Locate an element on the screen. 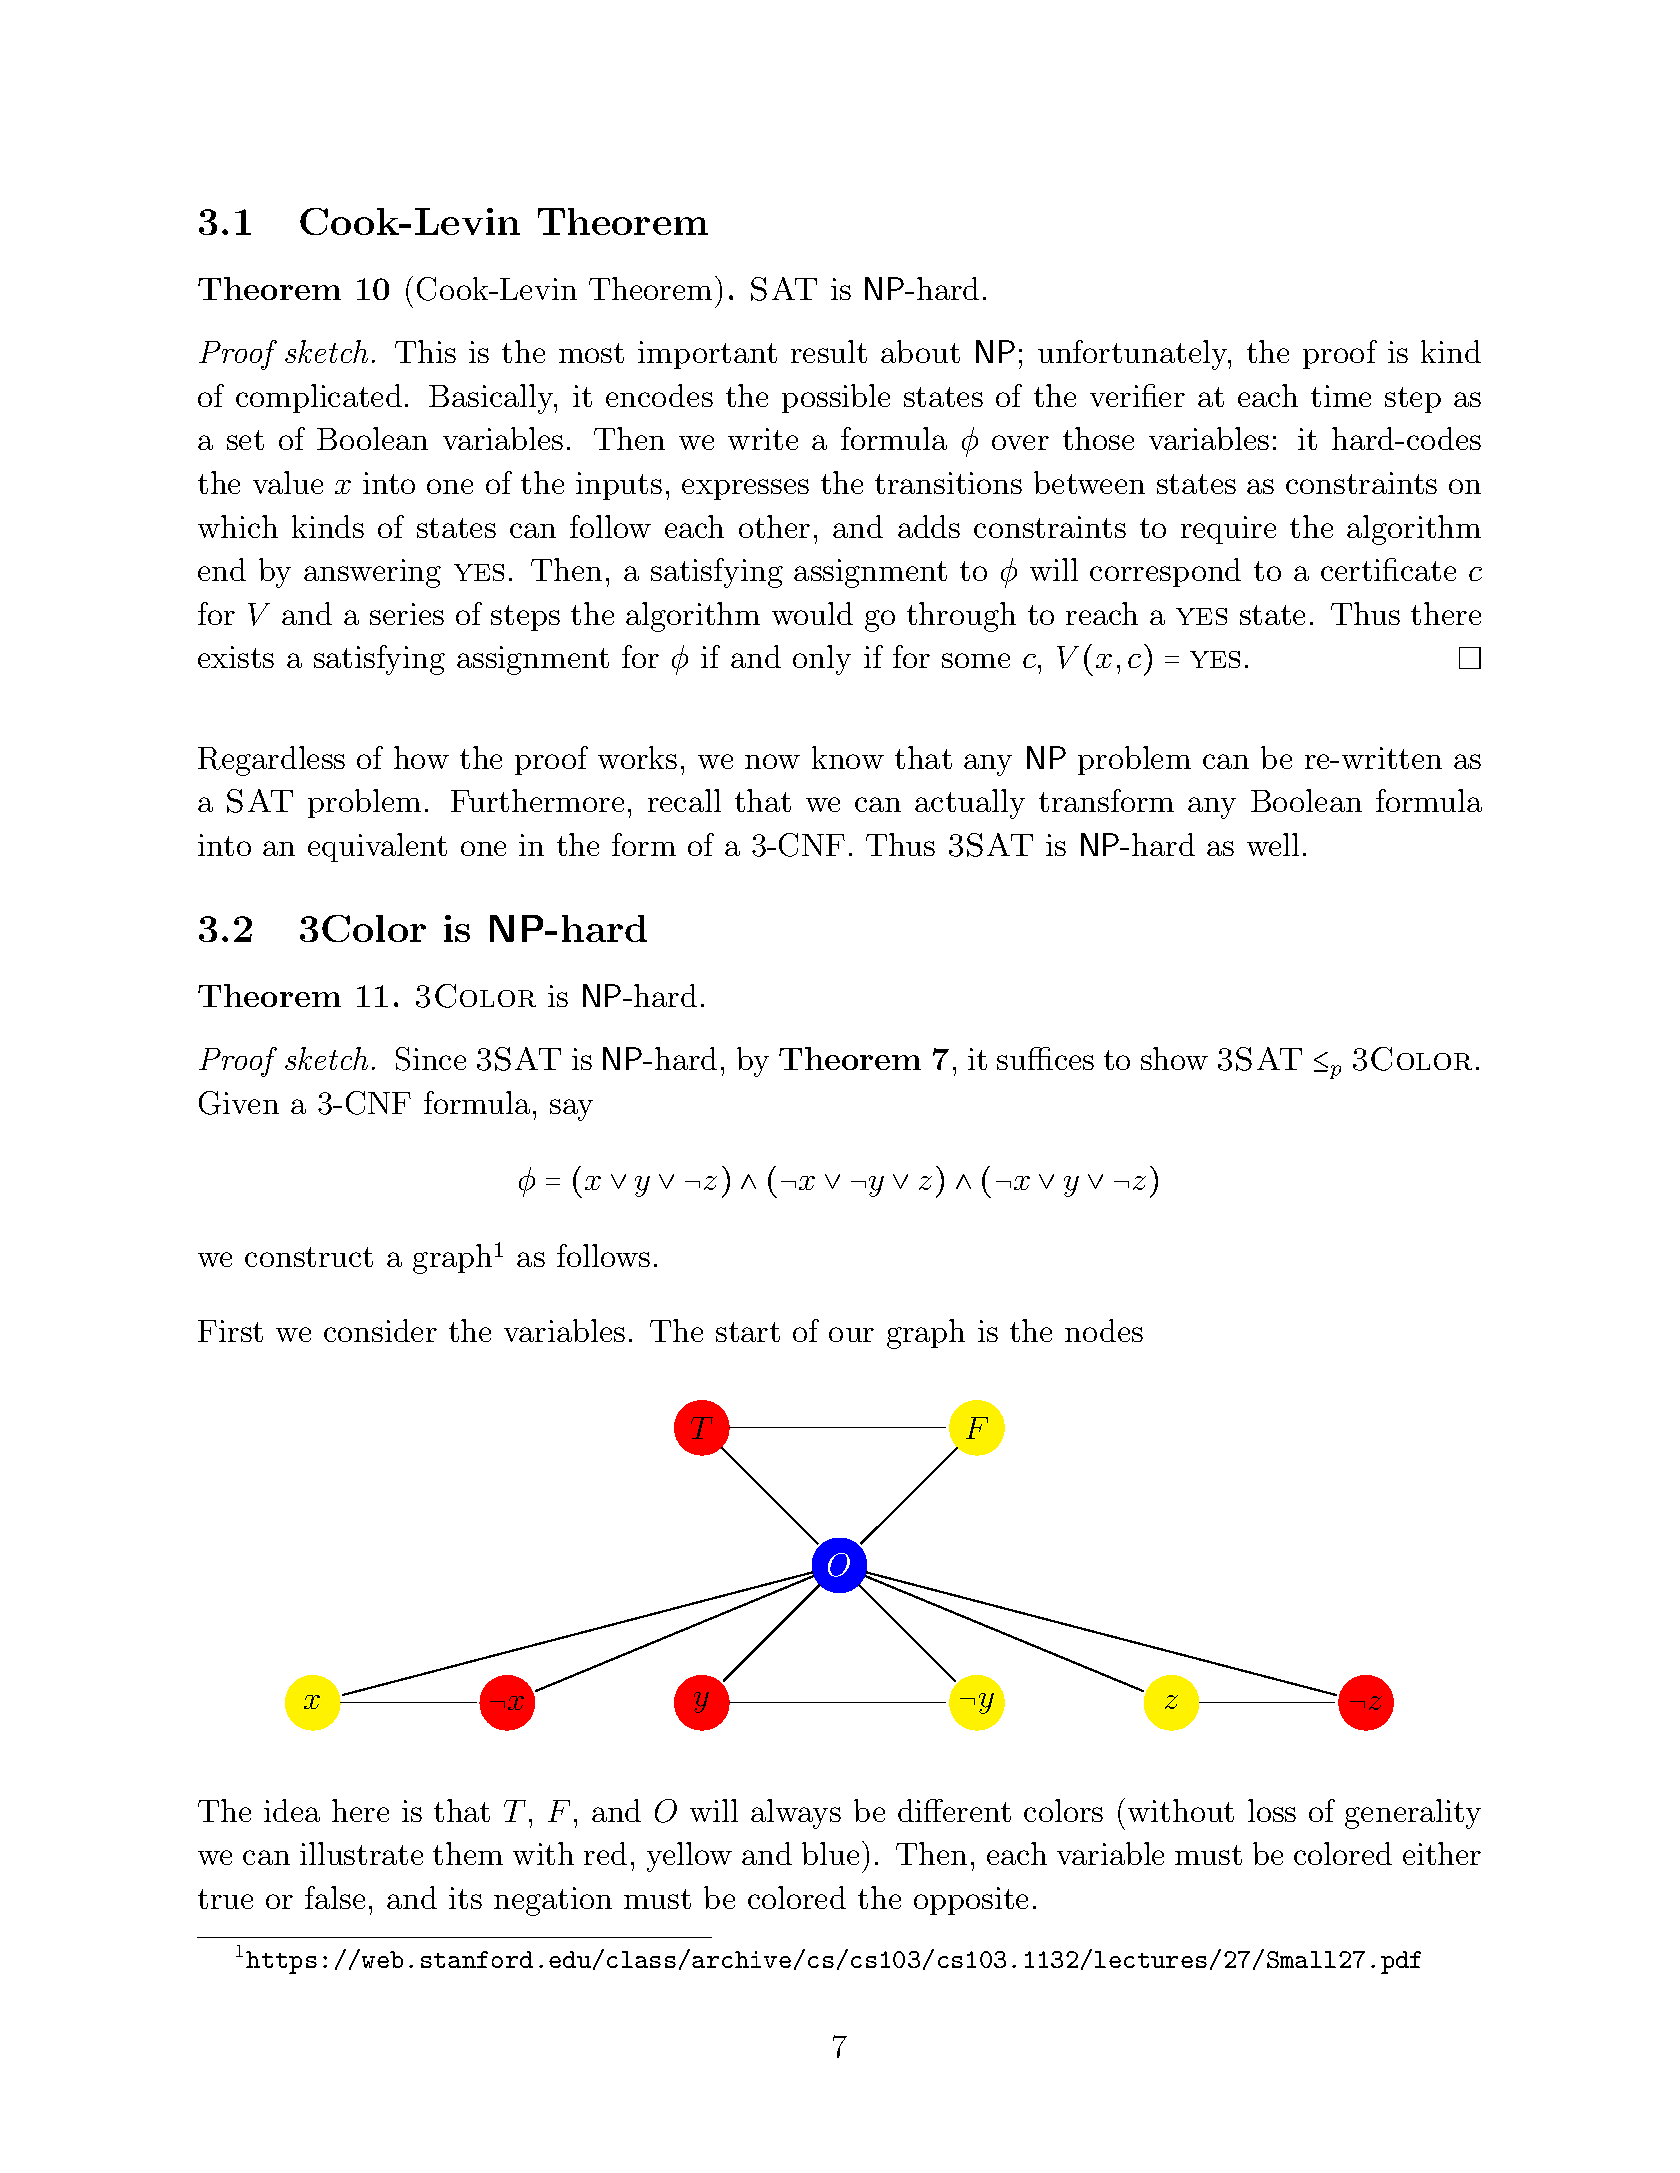  equivalent is located at coordinates (377, 847).
